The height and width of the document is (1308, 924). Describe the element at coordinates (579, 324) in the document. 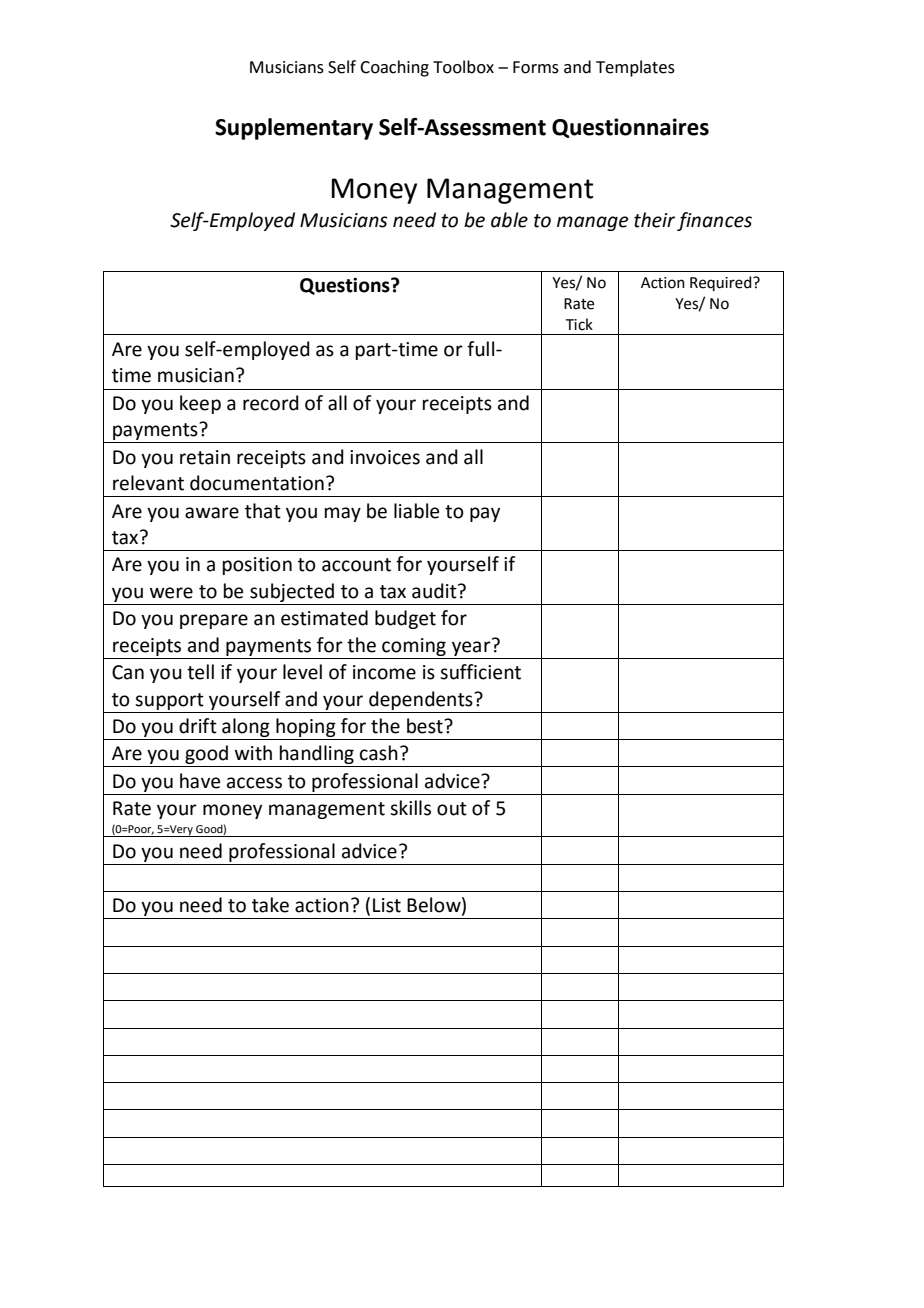

I see `Tick` at that location.
